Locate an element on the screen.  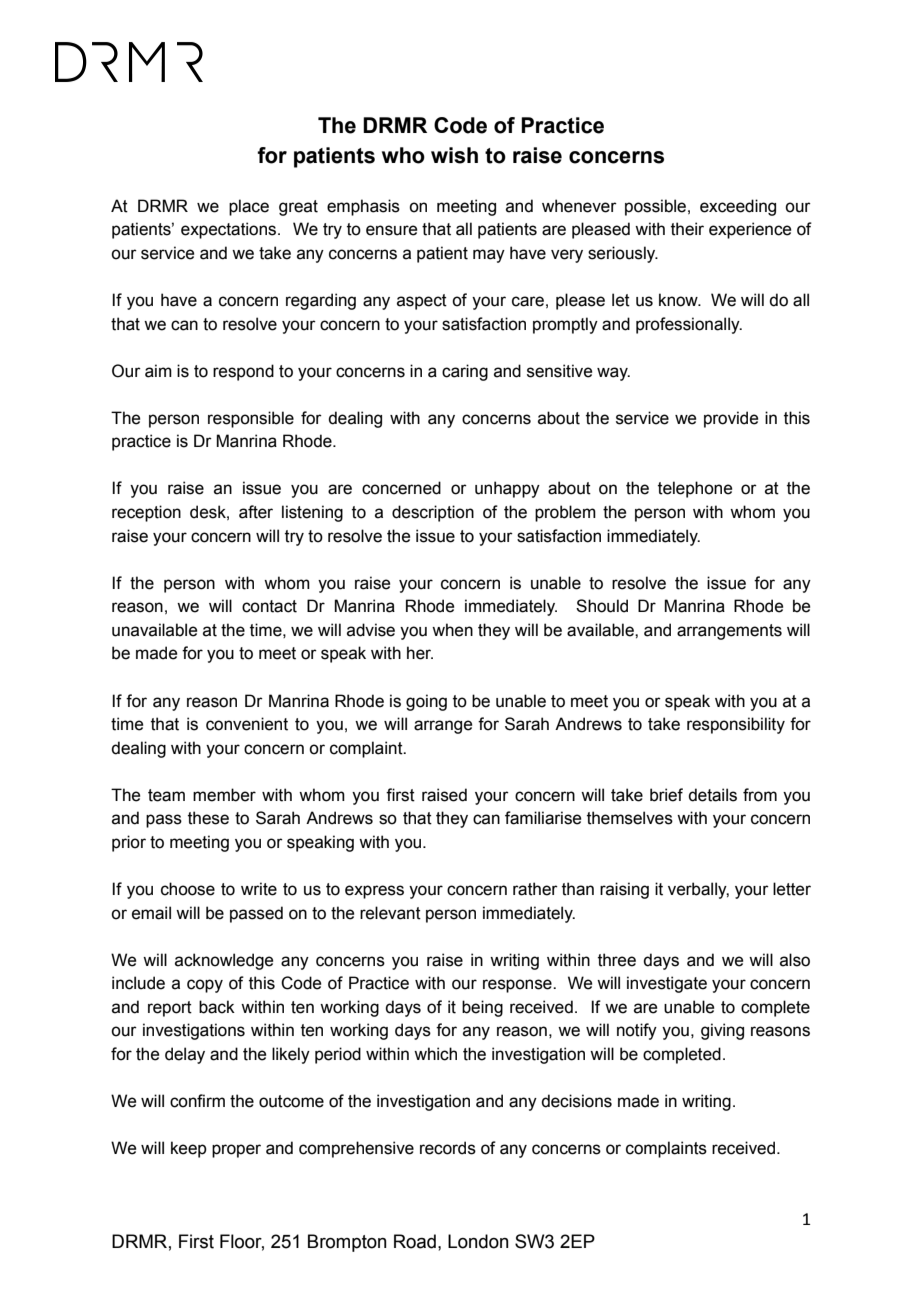
wish is located at coordinates (454, 155).
